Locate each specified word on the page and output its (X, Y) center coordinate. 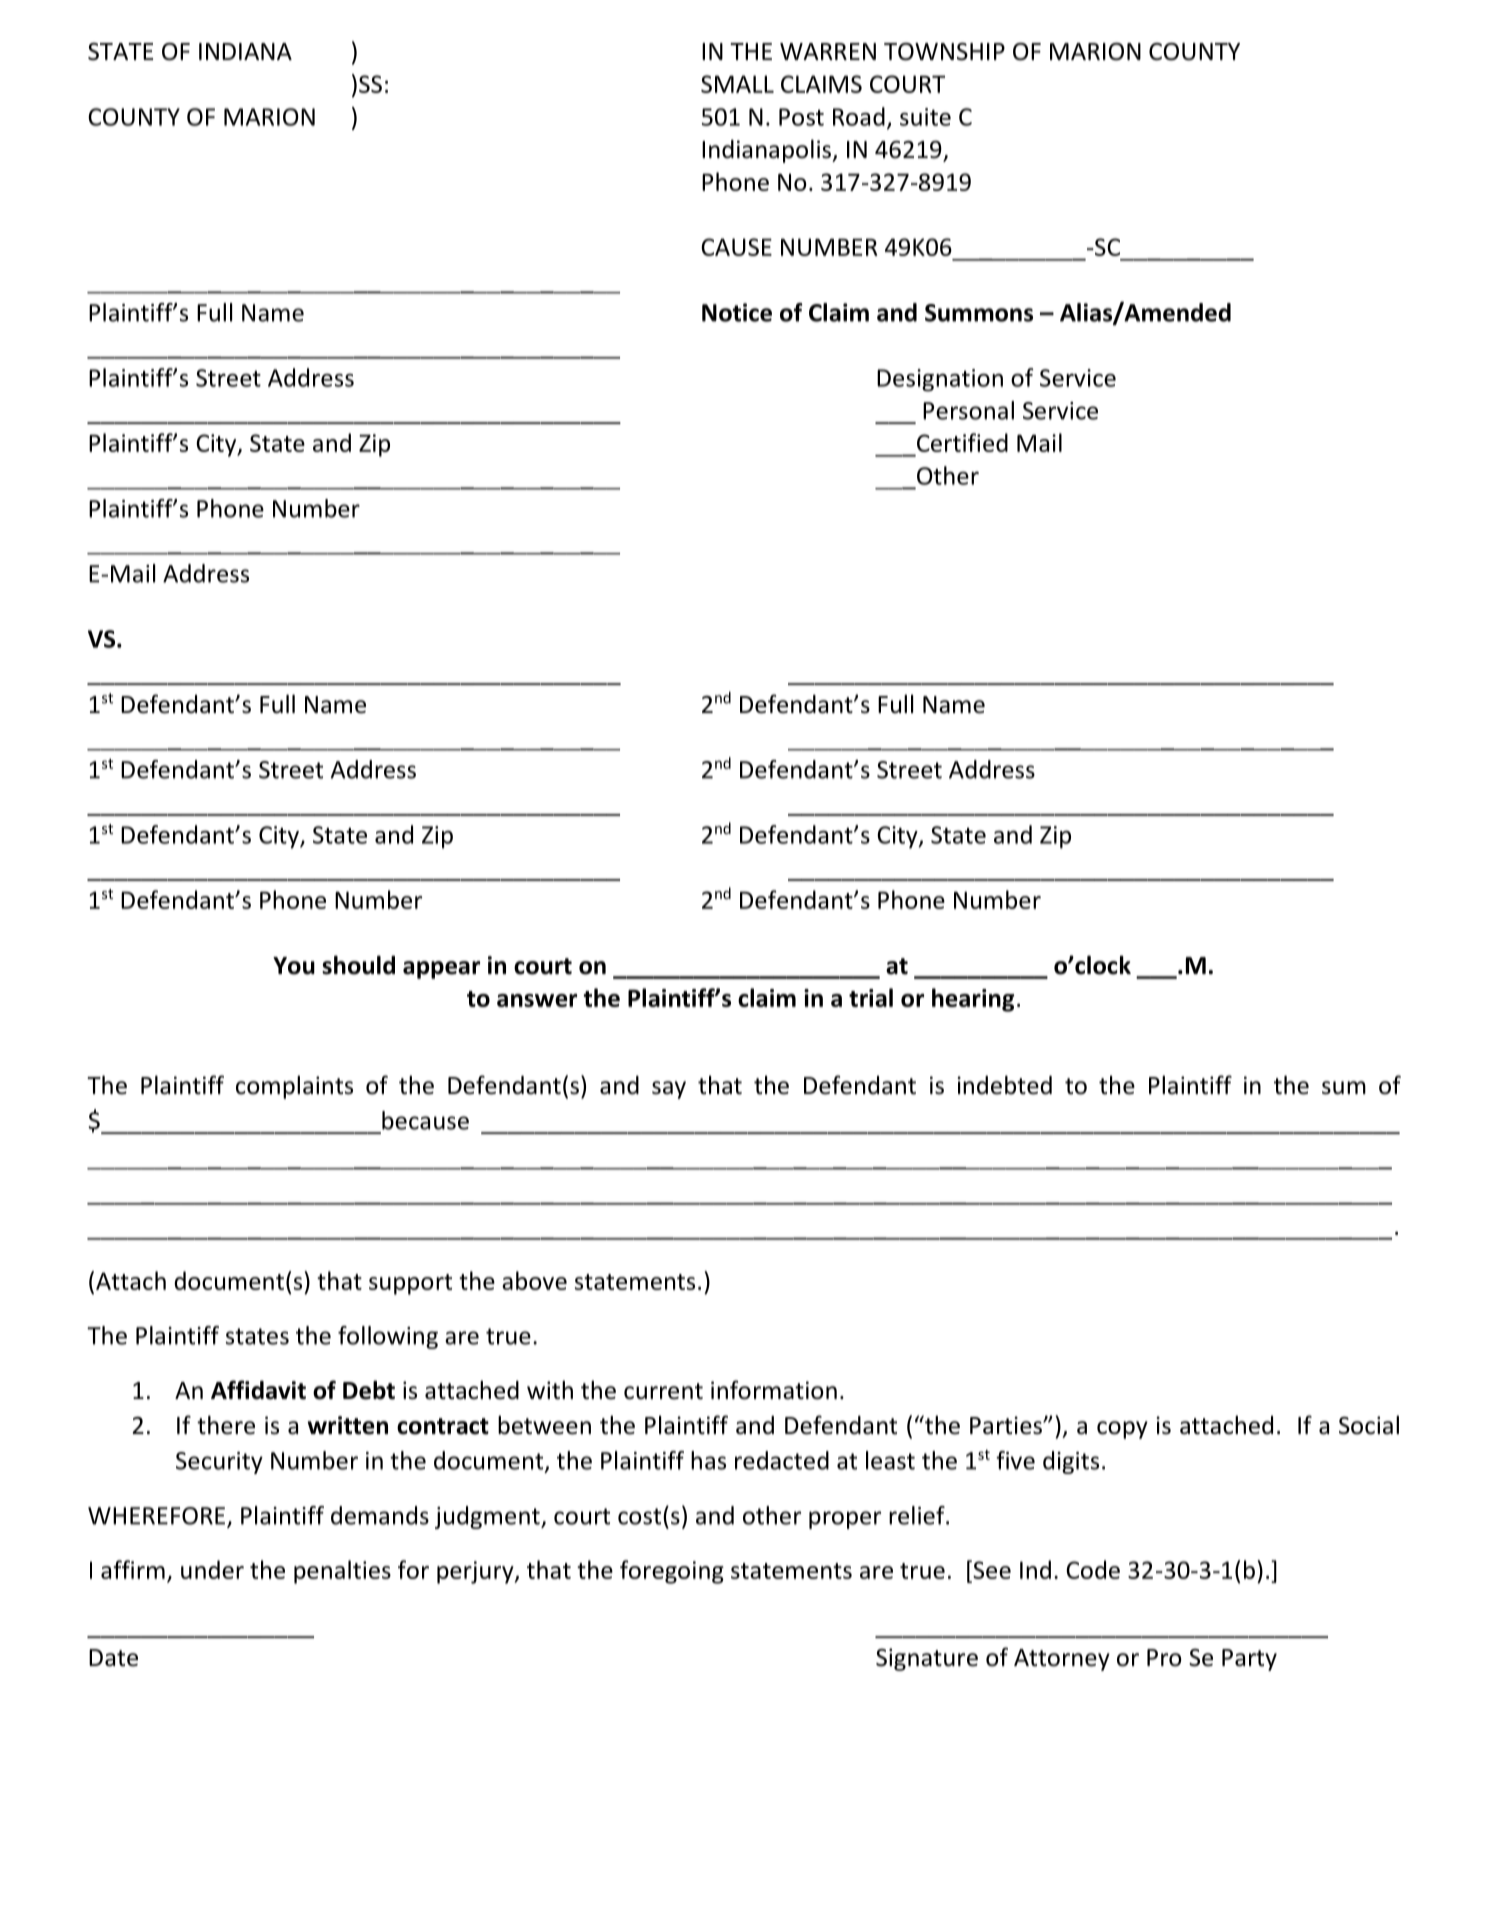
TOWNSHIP (944, 52)
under (212, 1569)
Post (801, 117)
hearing (973, 1000)
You (294, 966)
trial (871, 997)
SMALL (737, 84)
